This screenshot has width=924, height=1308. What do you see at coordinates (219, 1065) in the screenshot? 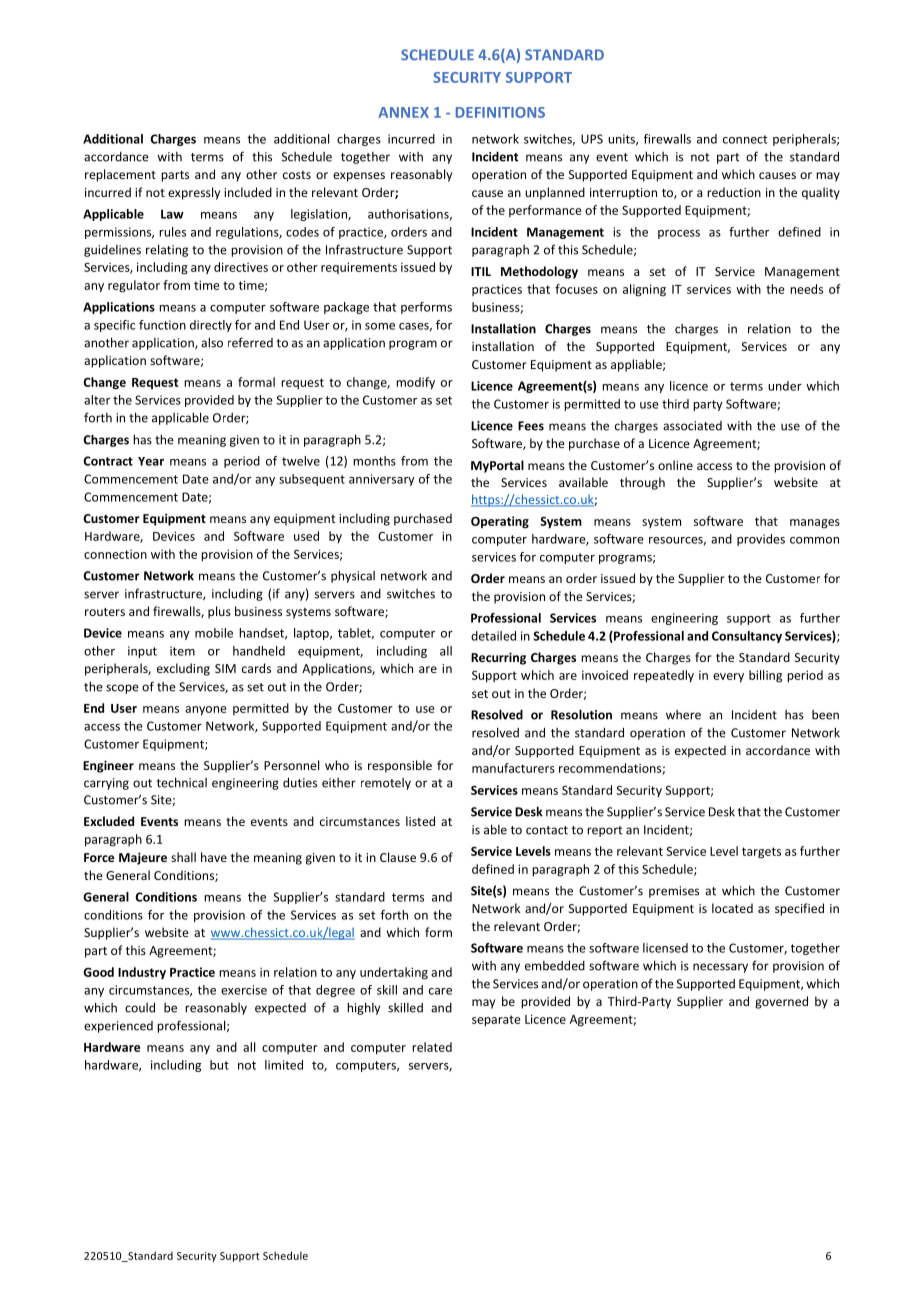
I see `but` at bounding box center [219, 1065].
